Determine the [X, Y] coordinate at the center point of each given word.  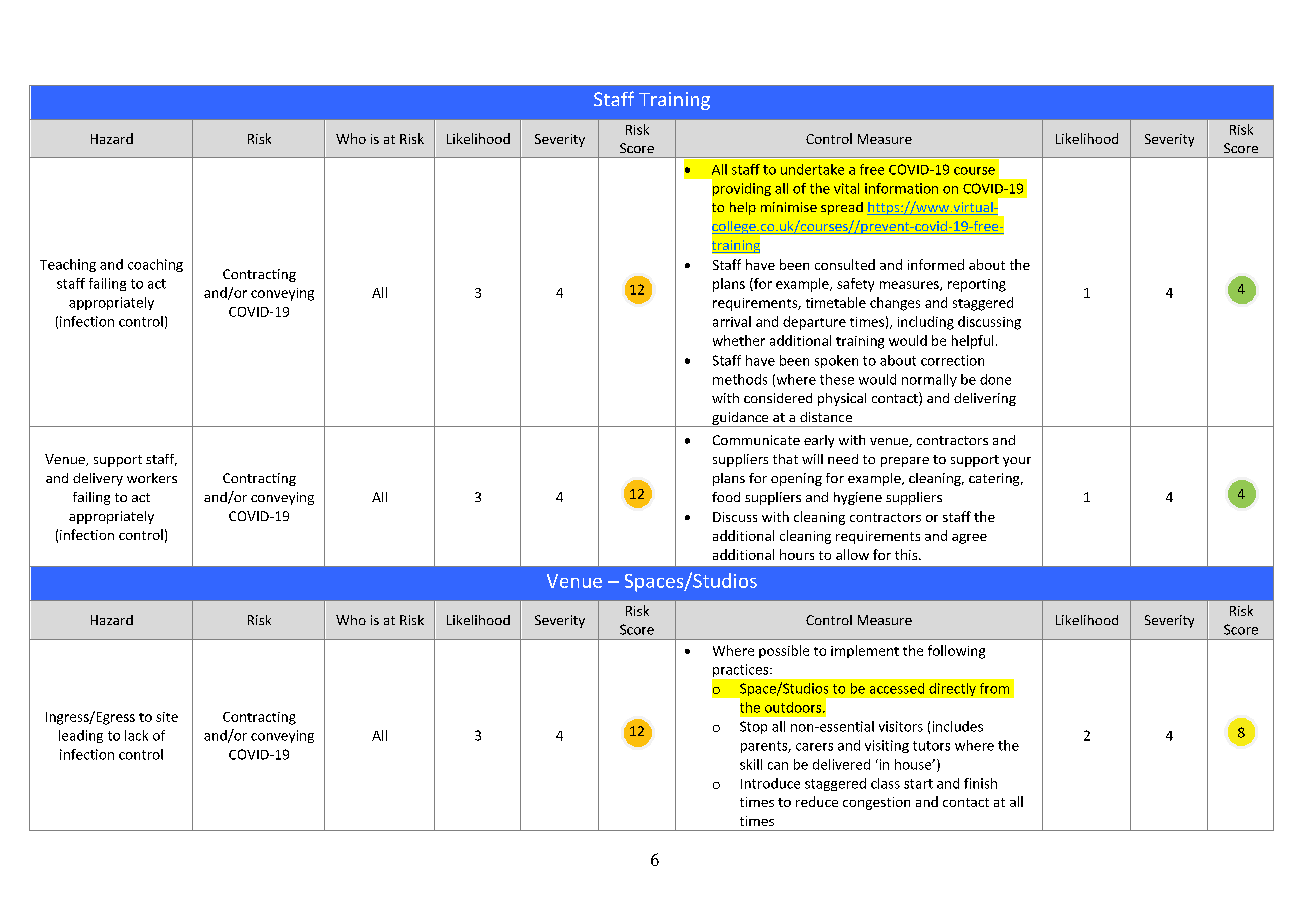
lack [136, 735]
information [901, 188]
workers [152, 478]
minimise [789, 207]
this [907, 554]
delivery [98, 479]
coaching [155, 265]
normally [929, 380]
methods [740, 379]
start [918, 784]
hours [797, 554]
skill [751, 764]
